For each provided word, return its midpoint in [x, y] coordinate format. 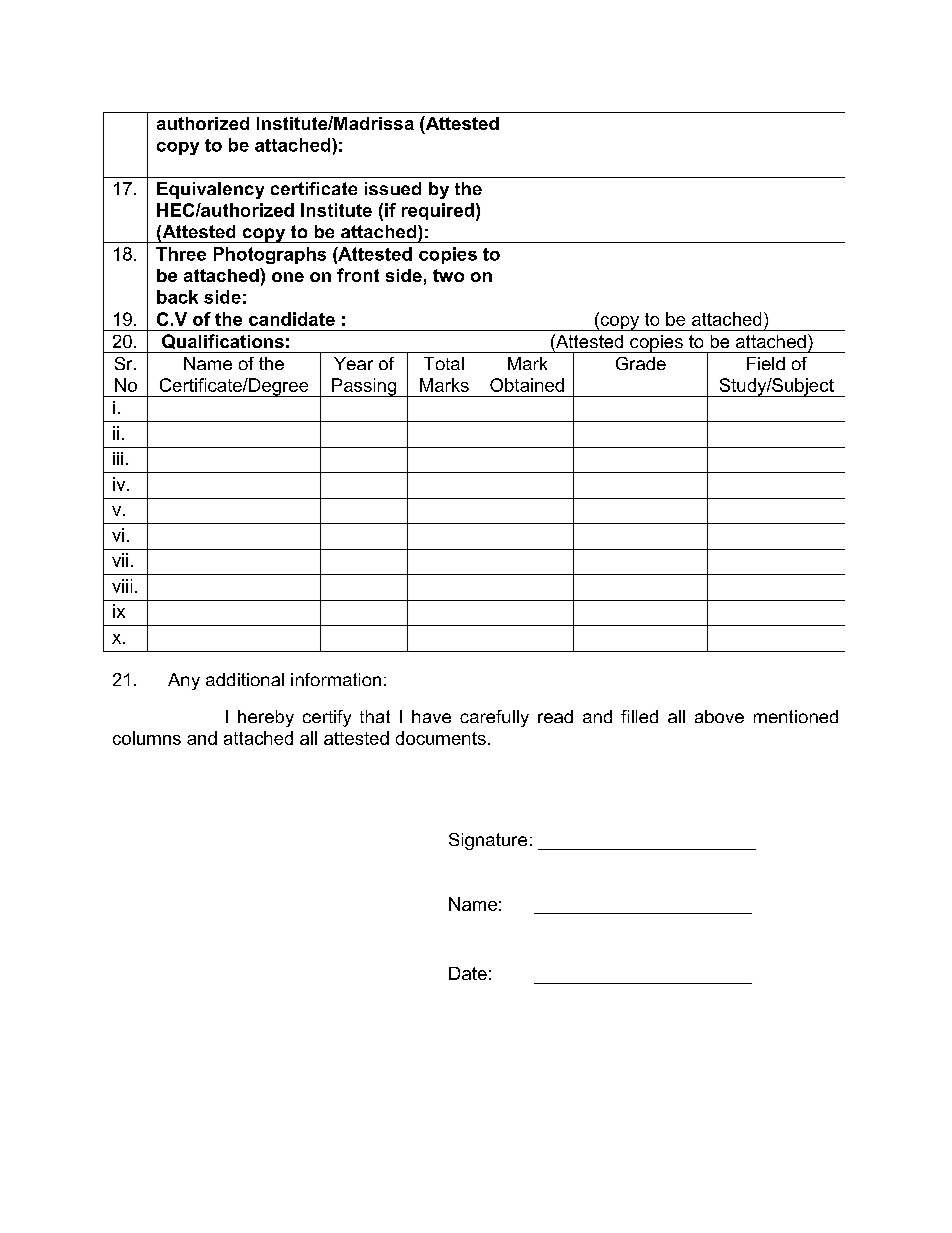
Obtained [527, 385]
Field [766, 363]
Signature [488, 841]
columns [147, 738]
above [719, 716]
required [438, 211]
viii [122, 586]
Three [181, 254]
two [448, 275]
